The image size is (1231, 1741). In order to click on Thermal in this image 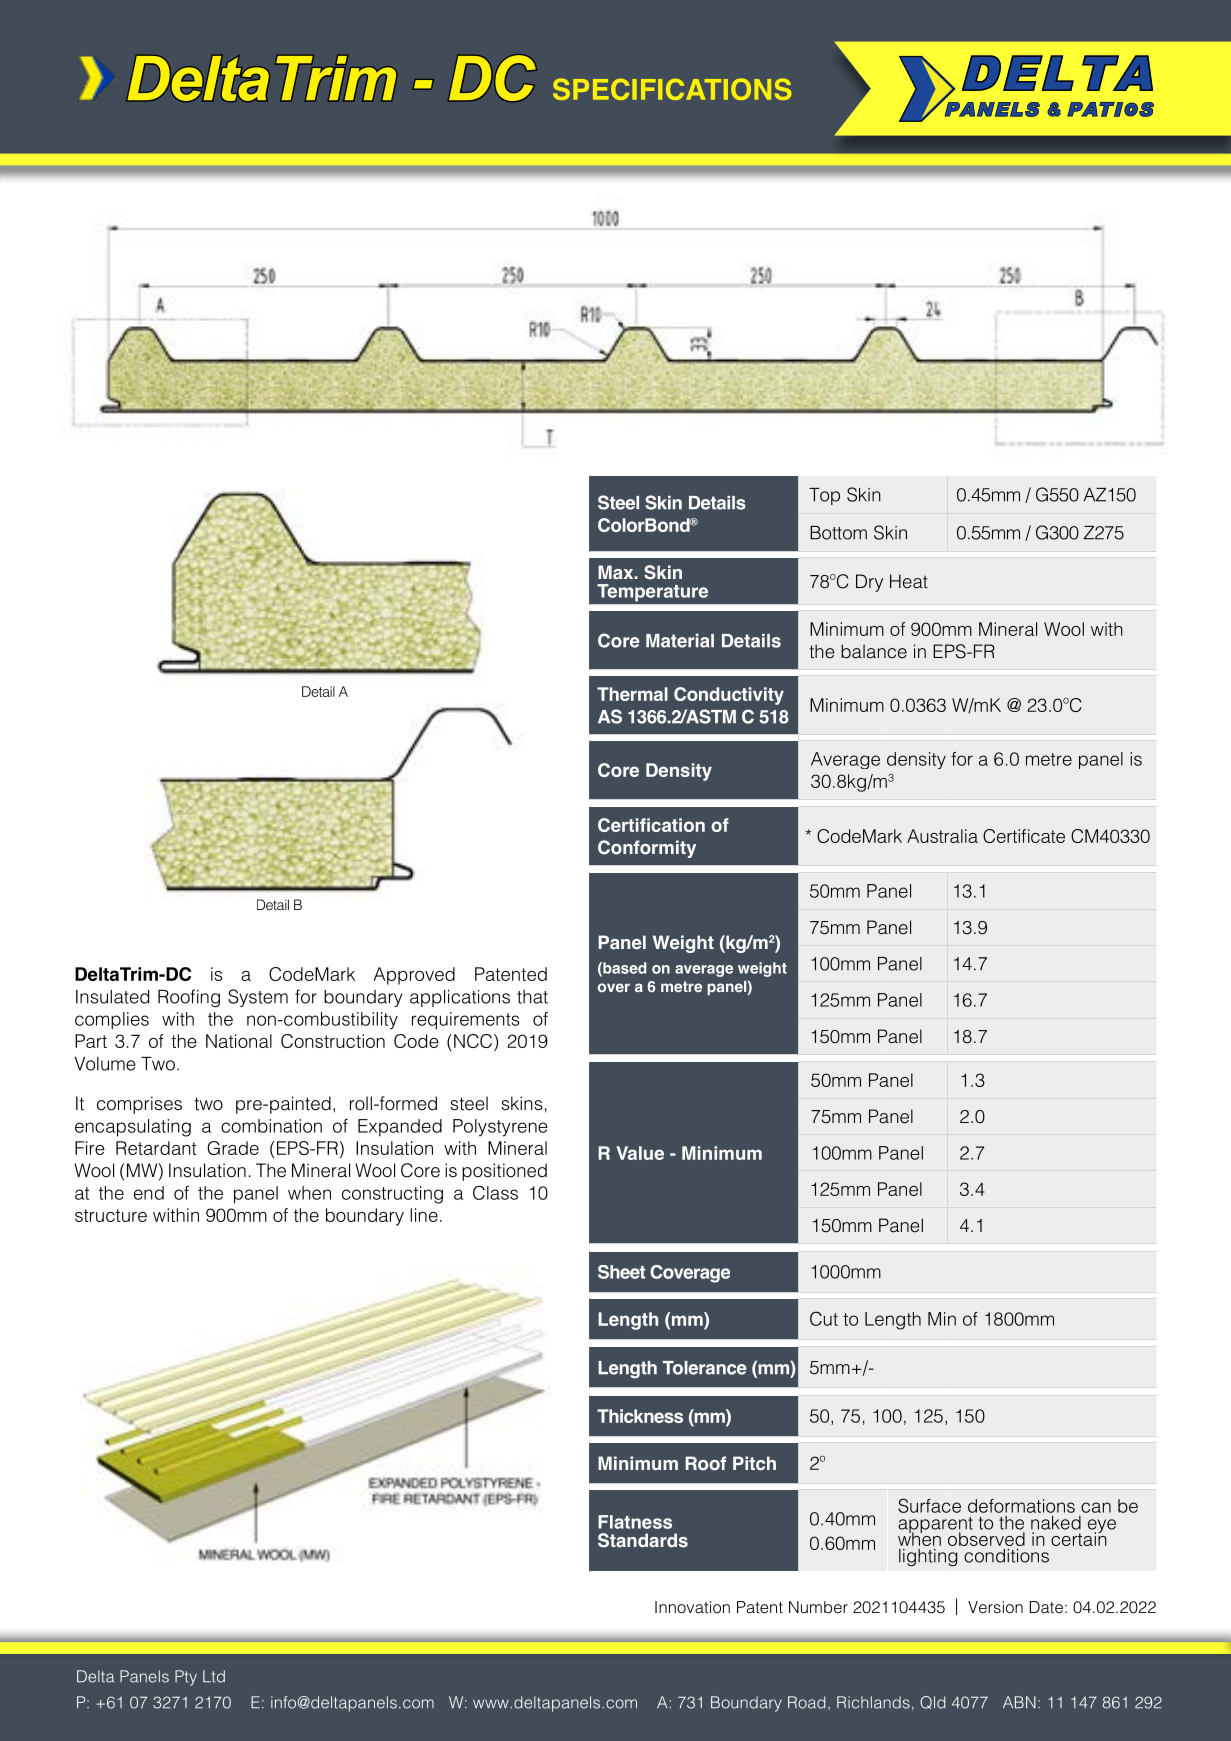, I will do `click(632, 694)`.
